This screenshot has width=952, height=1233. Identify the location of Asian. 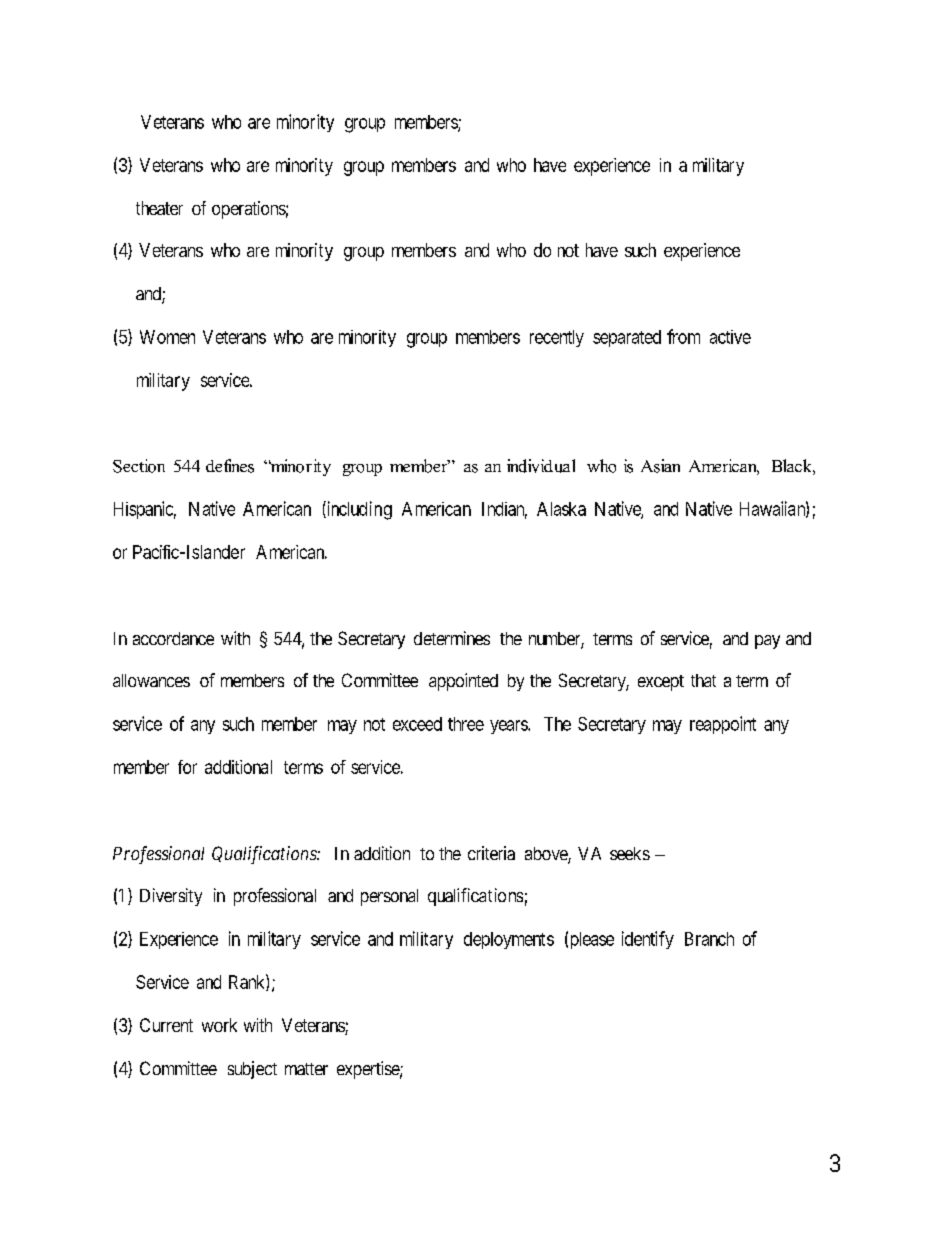
(660, 466).
